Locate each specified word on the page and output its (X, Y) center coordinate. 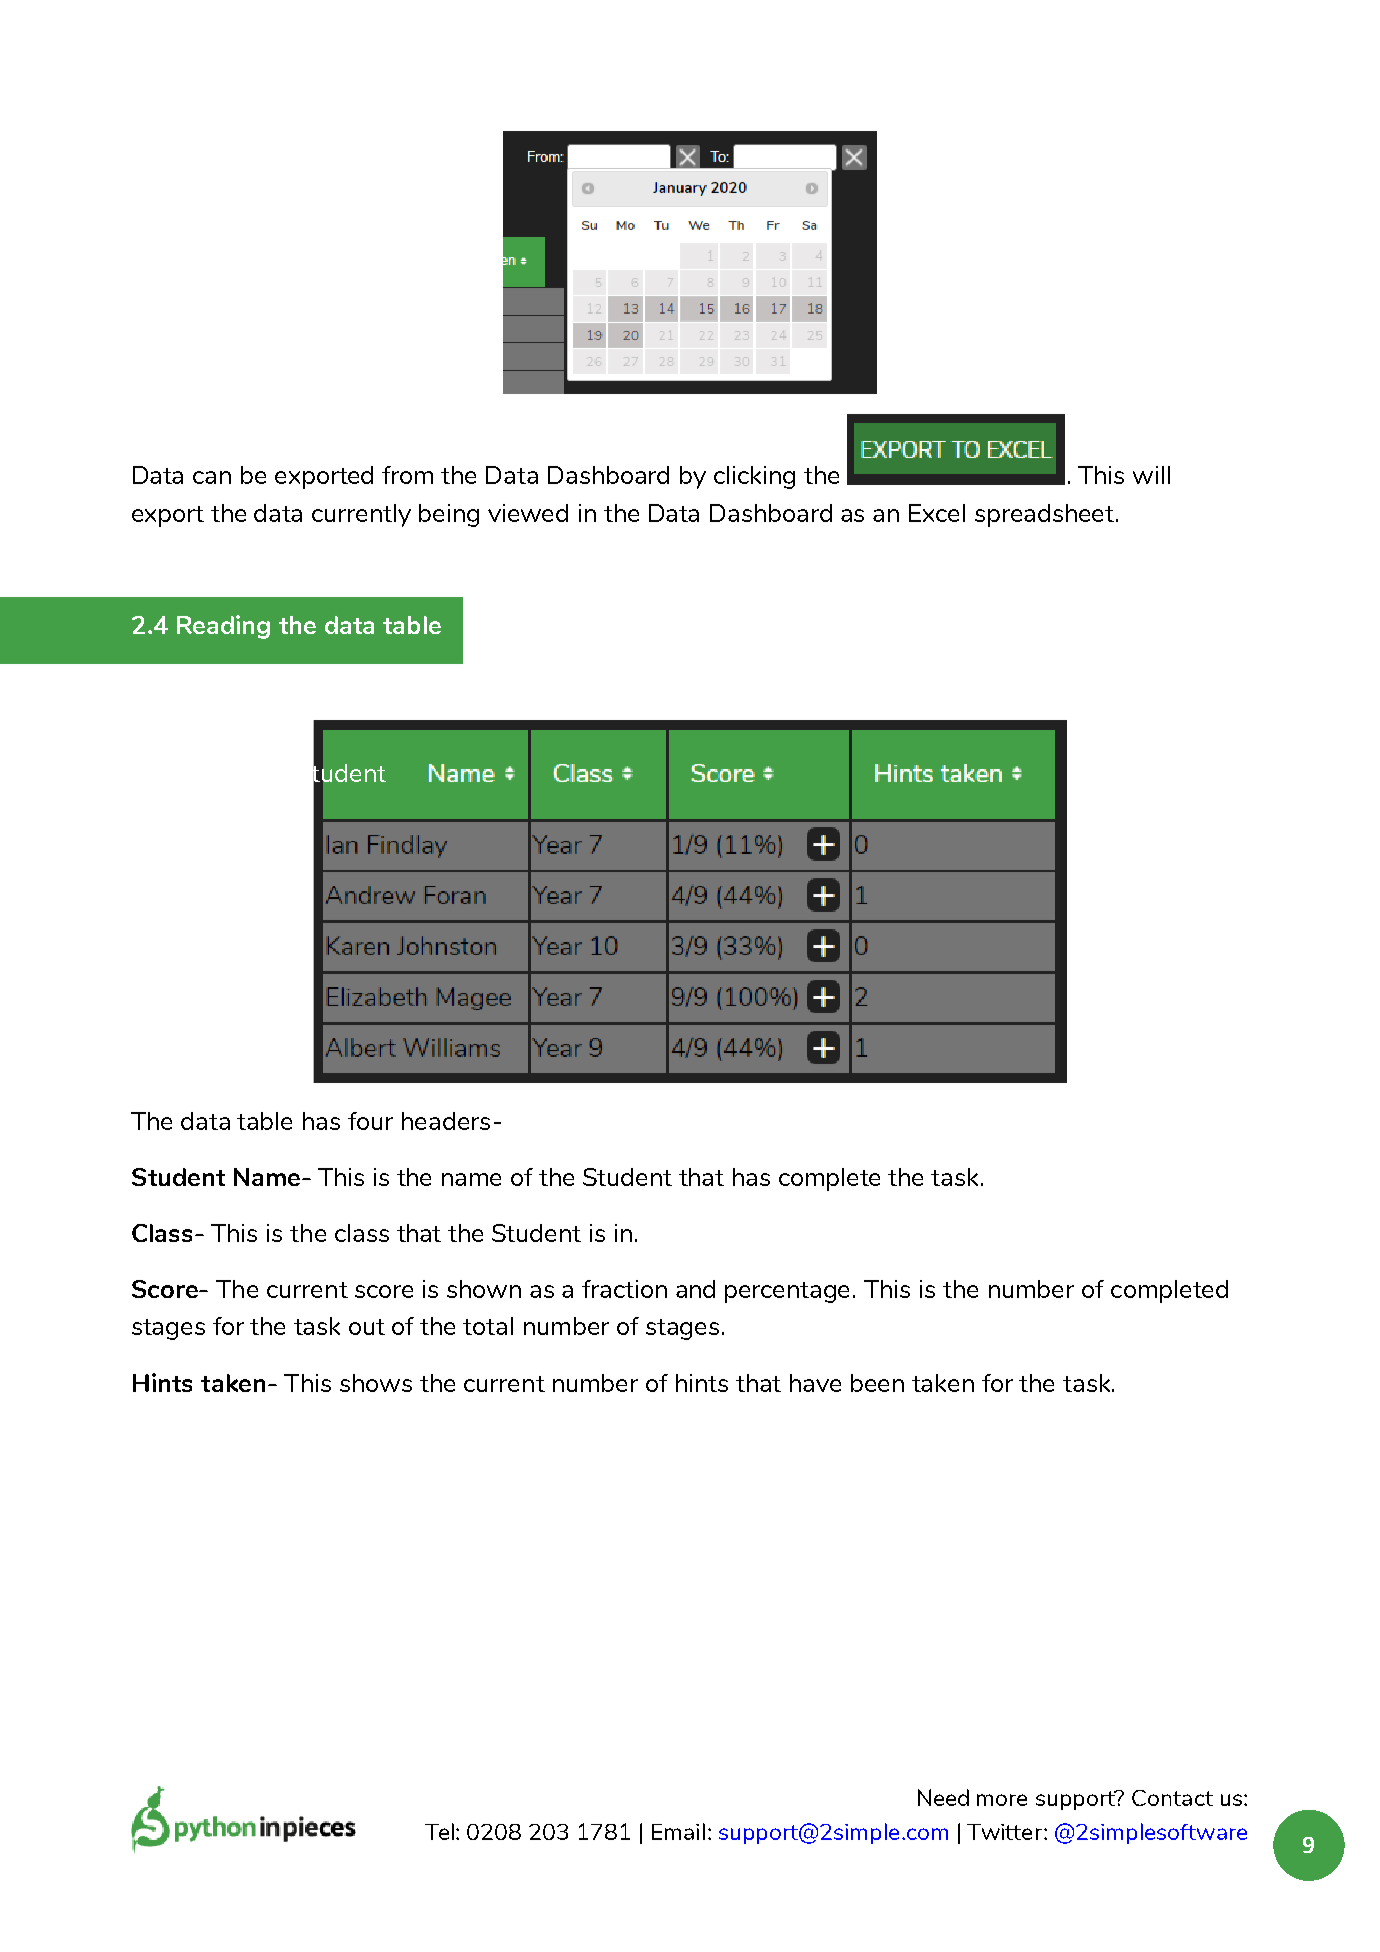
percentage (787, 1292)
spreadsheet (1044, 515)
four (370, 1121)
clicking (754, 477)
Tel (441, 1831)
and (695, 1289)
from (407, 475)
